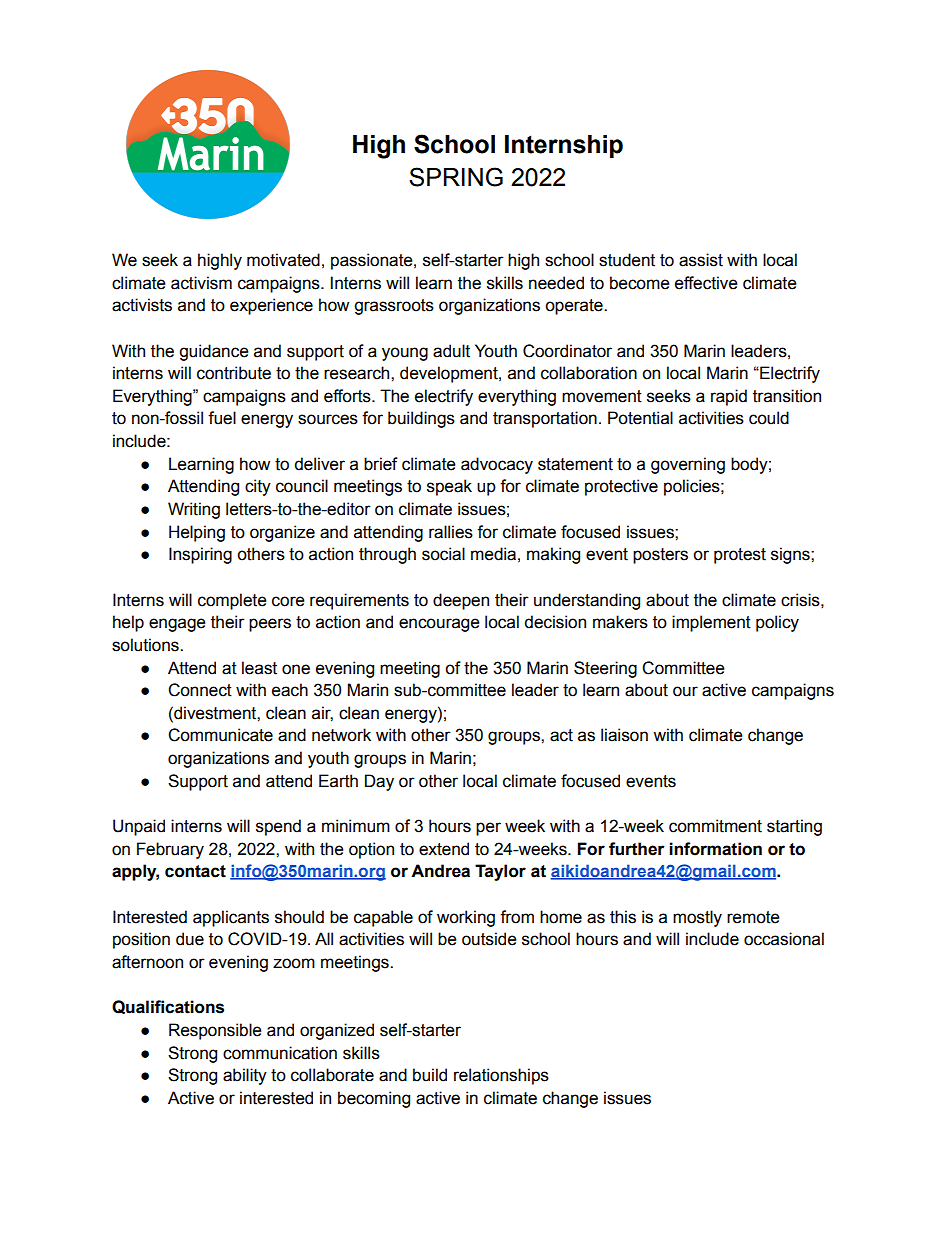  Describe the element at coordinates (784, 939) in the page. I see `occasional` at that location.
